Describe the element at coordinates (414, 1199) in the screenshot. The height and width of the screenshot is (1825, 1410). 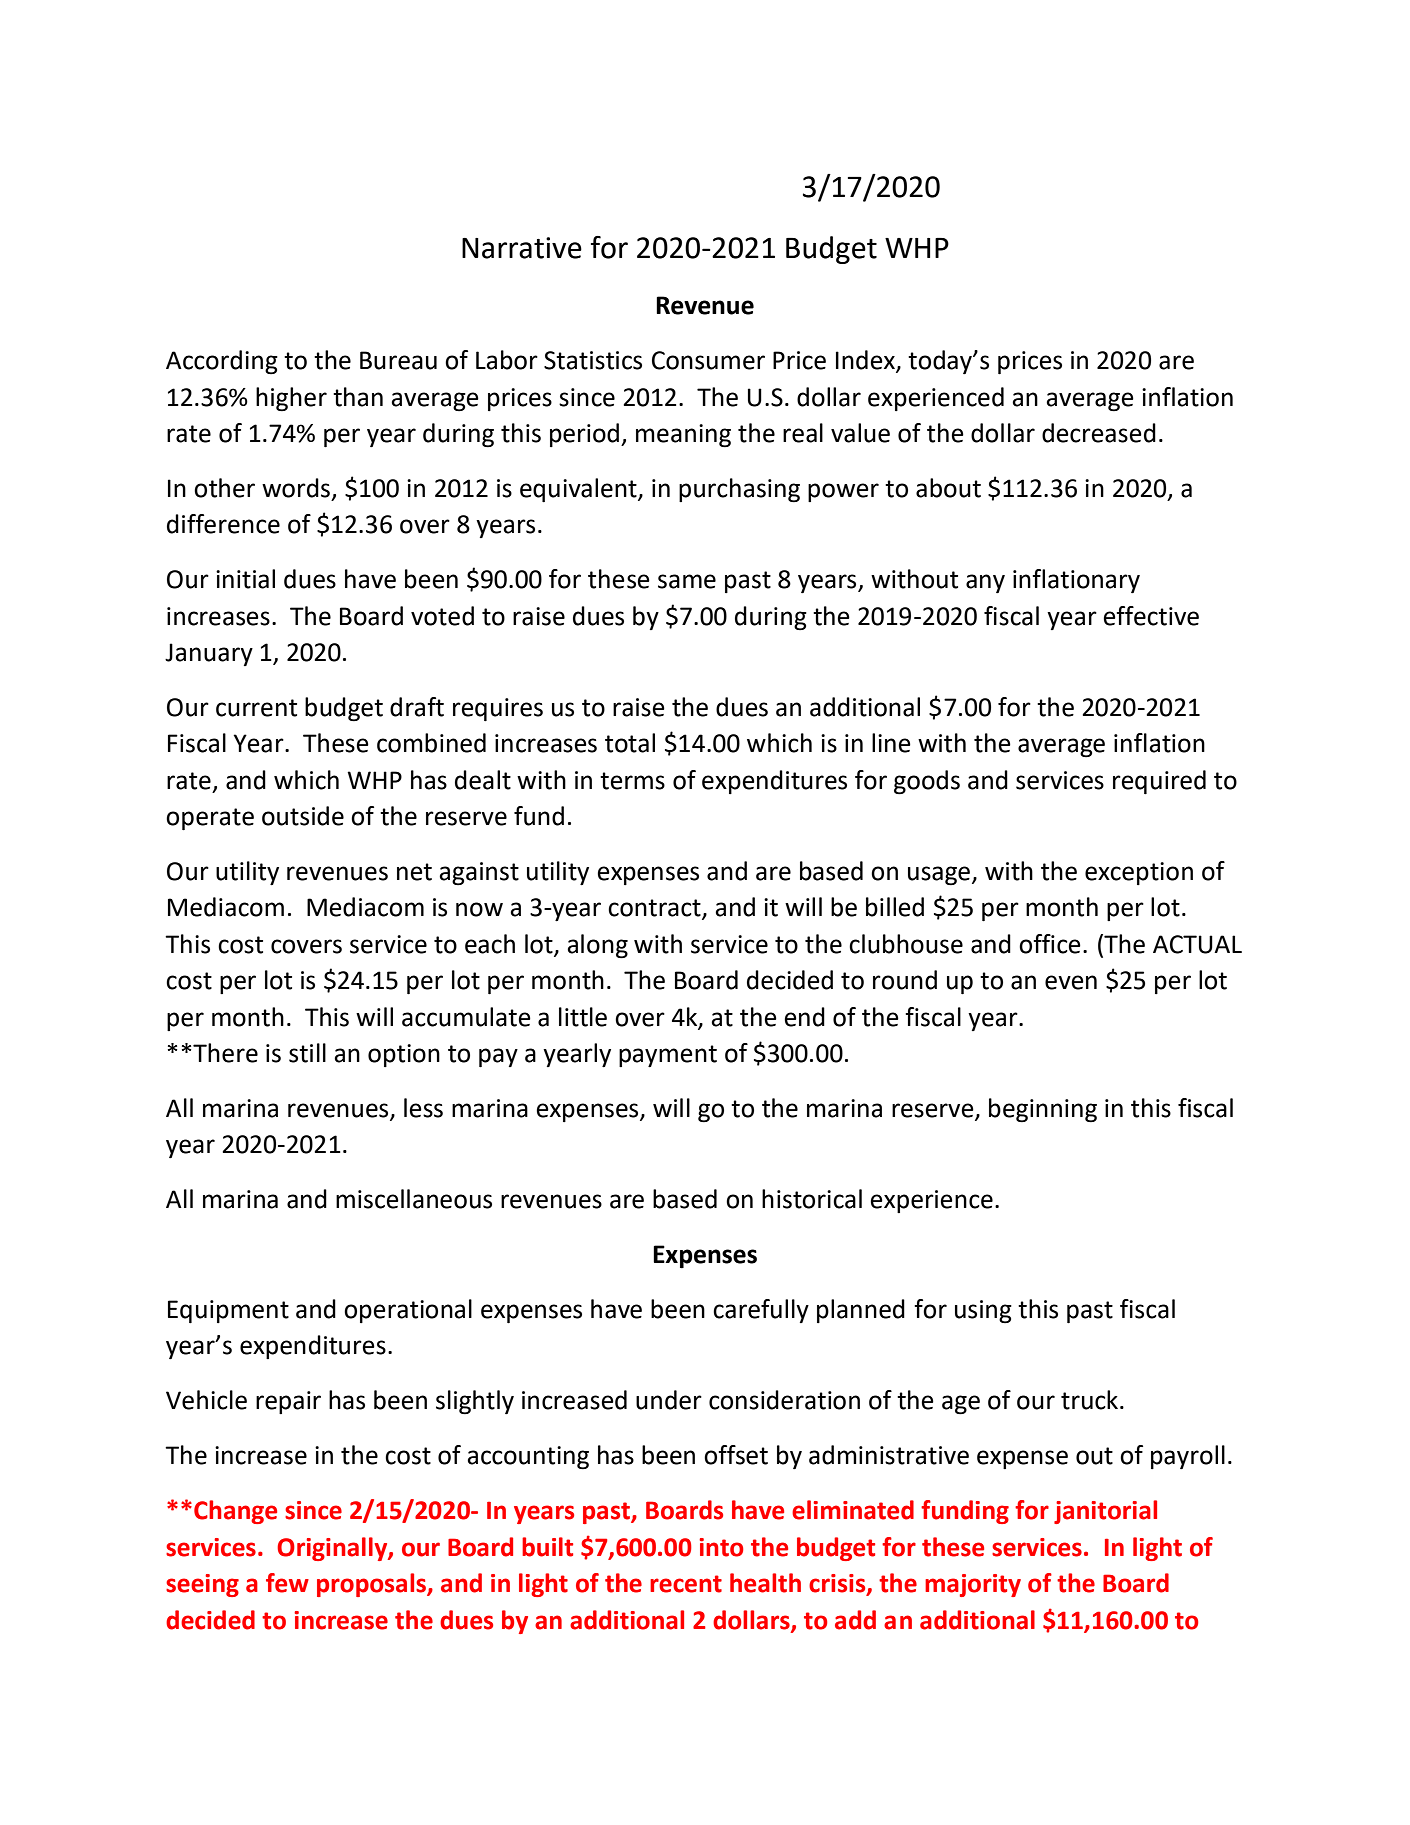
I see `miscellaneous` at that location.
